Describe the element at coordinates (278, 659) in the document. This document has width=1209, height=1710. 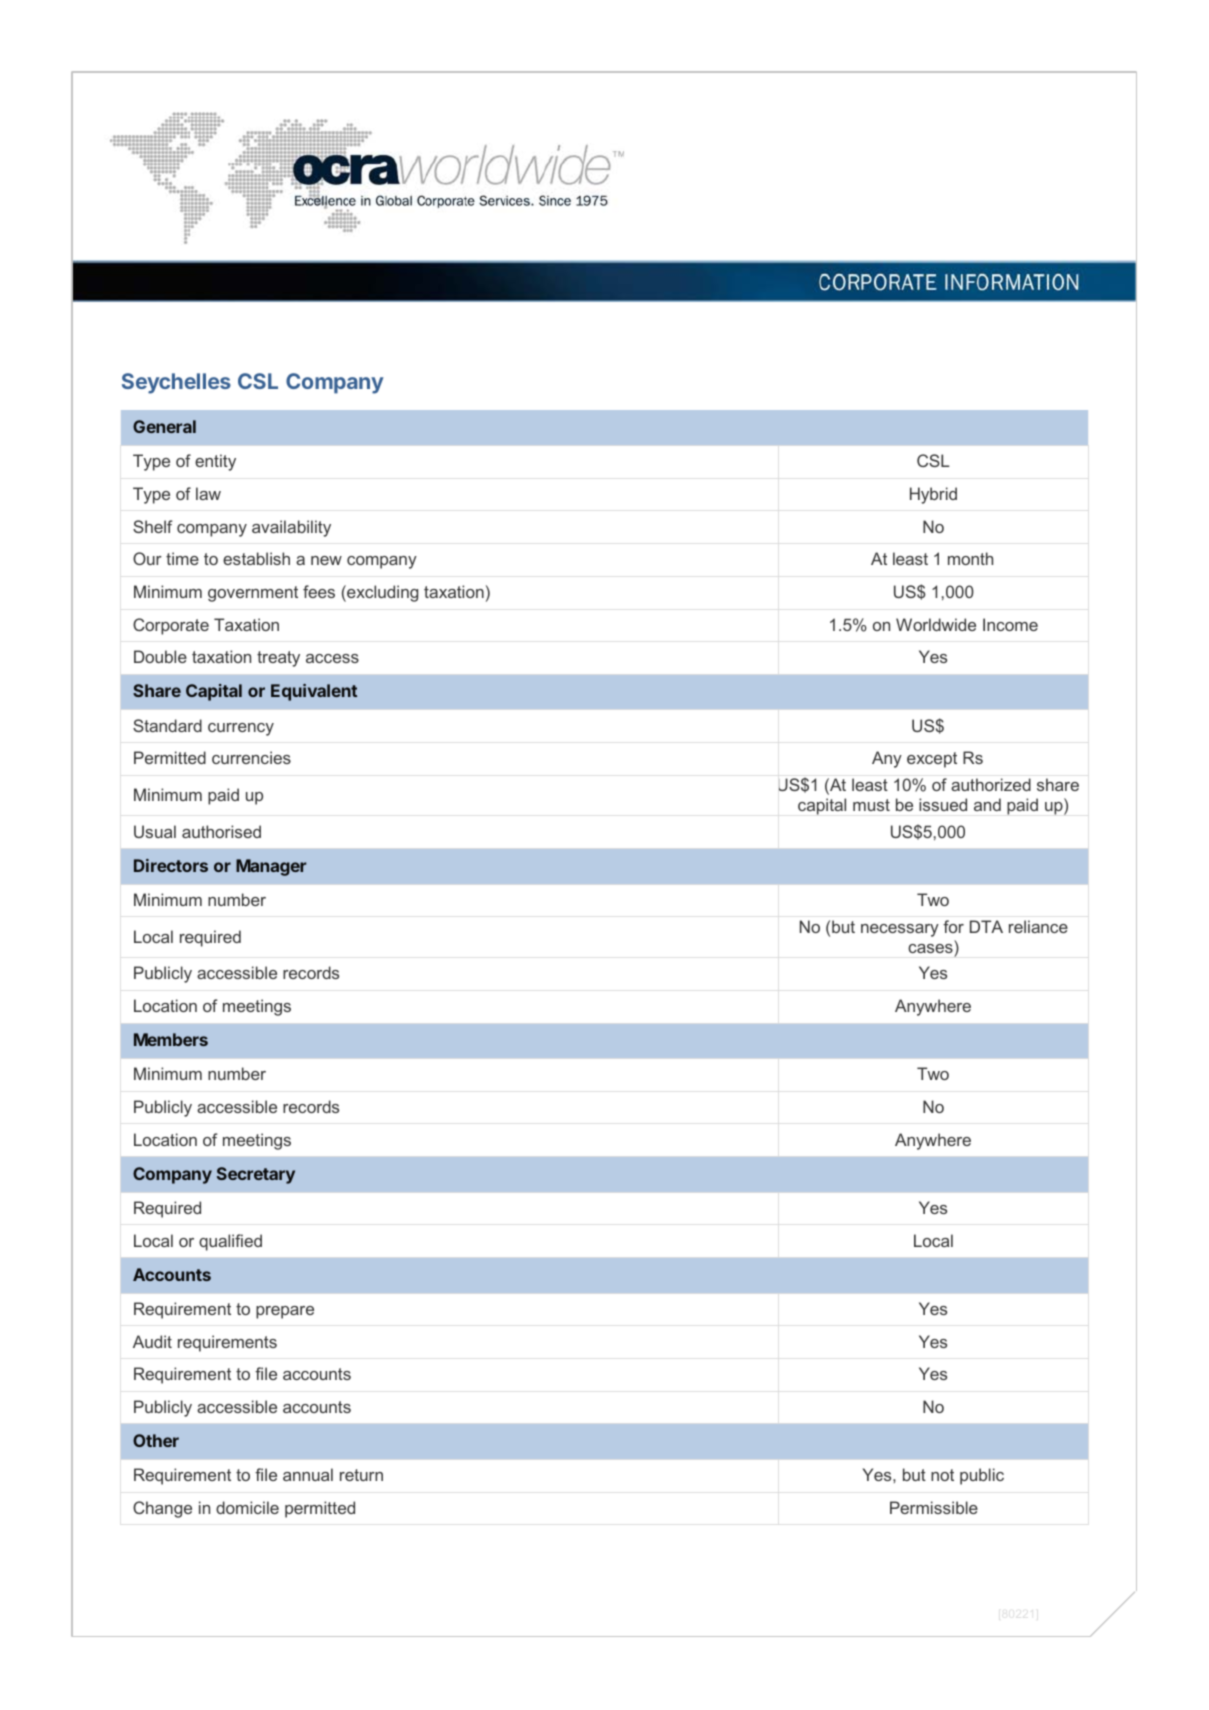
I see `treaty` at that location.
